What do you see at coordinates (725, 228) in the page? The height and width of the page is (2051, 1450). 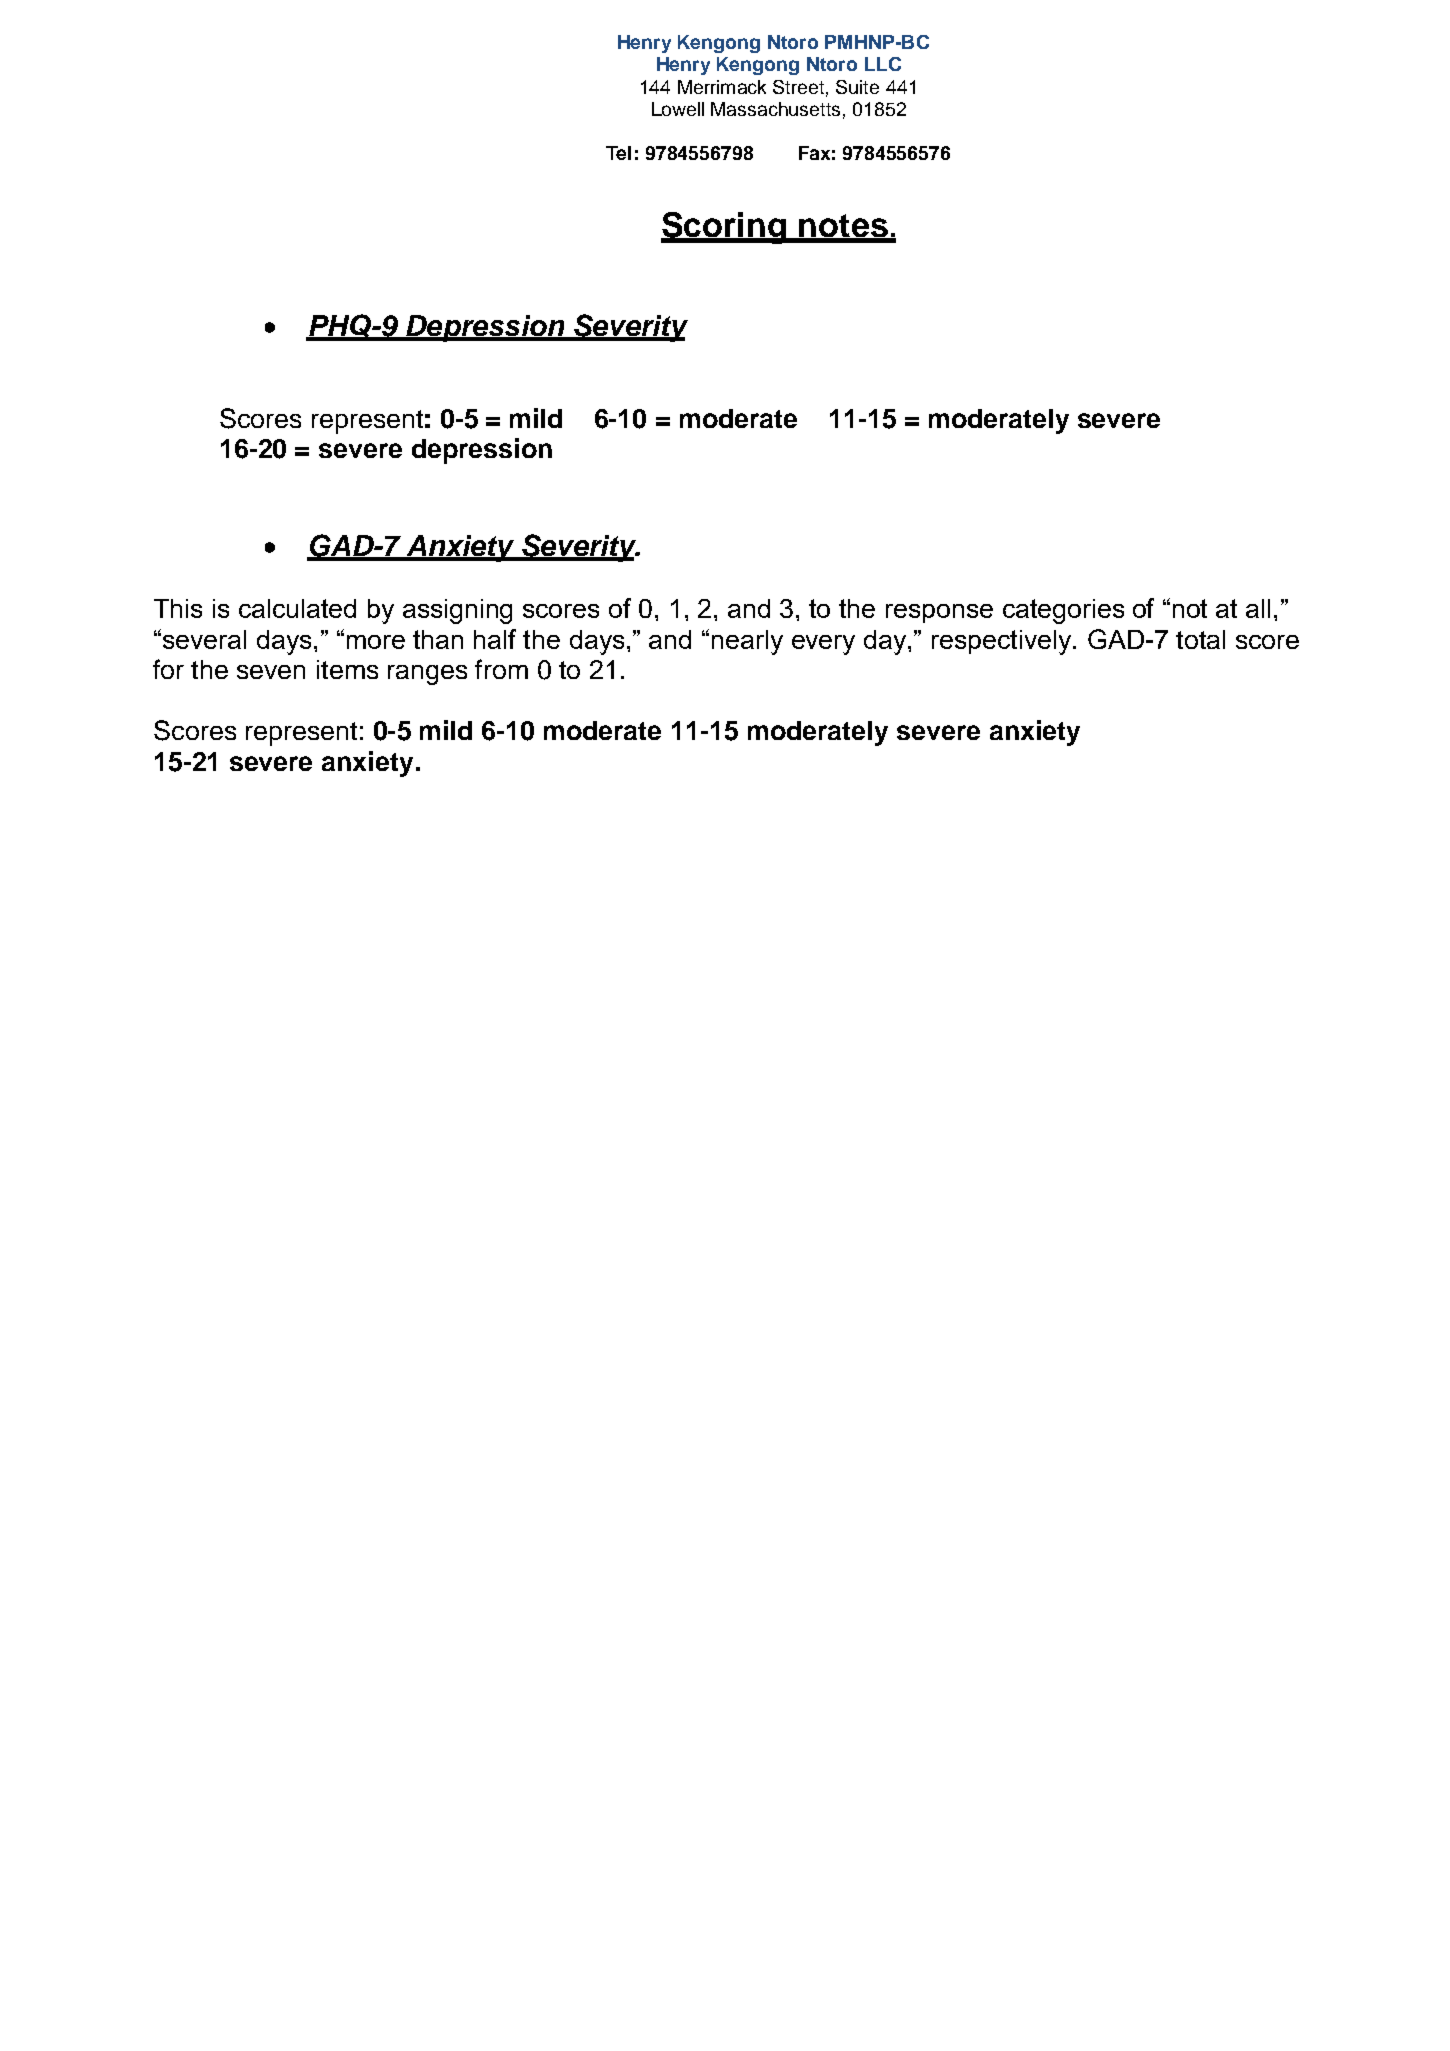 I see `Scoring` at bounding box center [725, 228].
